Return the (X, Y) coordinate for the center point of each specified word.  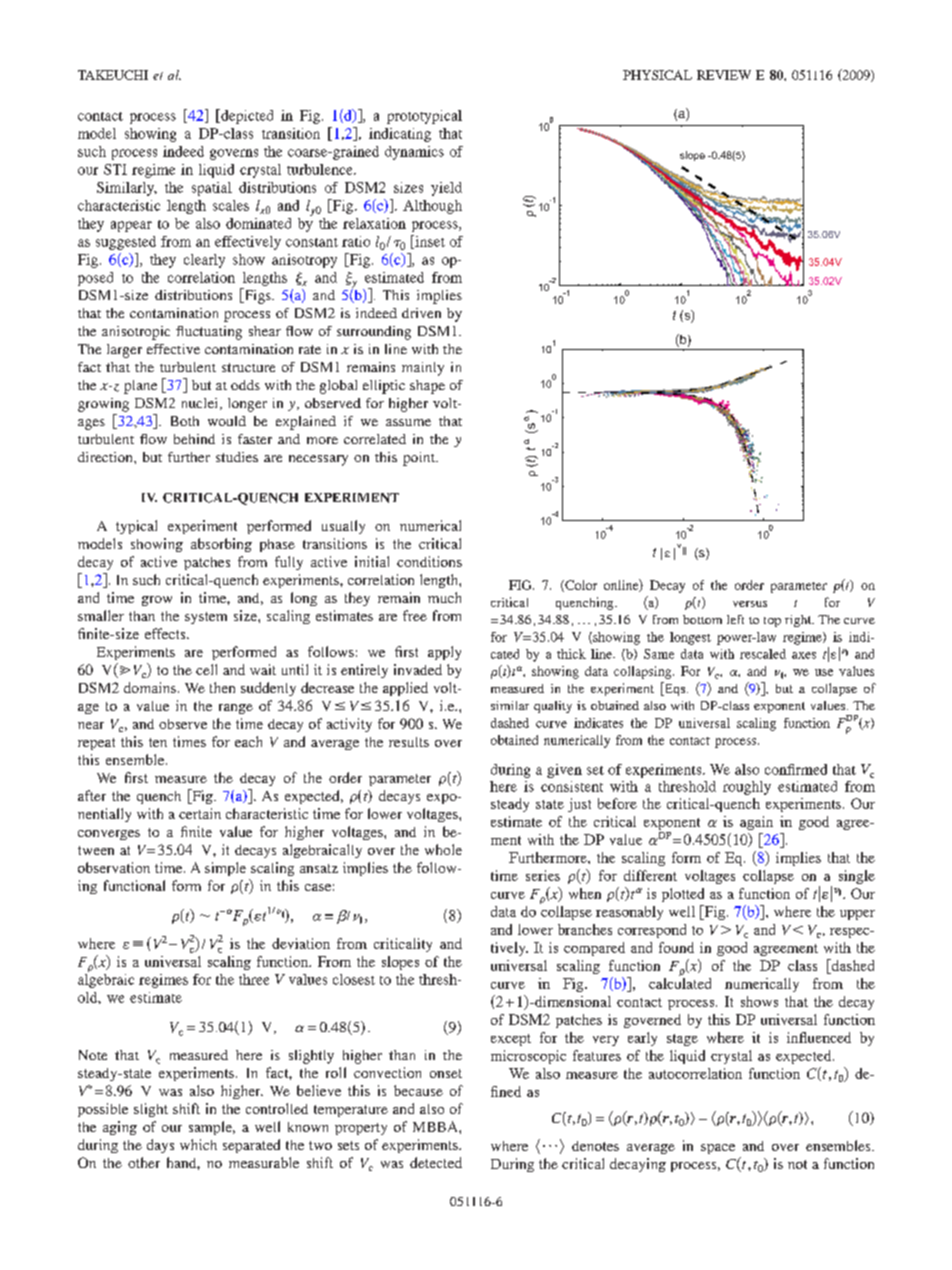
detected (436, 1162)
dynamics (414, 153)
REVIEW (724, 75)
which (198, 1144)
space (718, 1149)
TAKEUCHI (113, 75)
